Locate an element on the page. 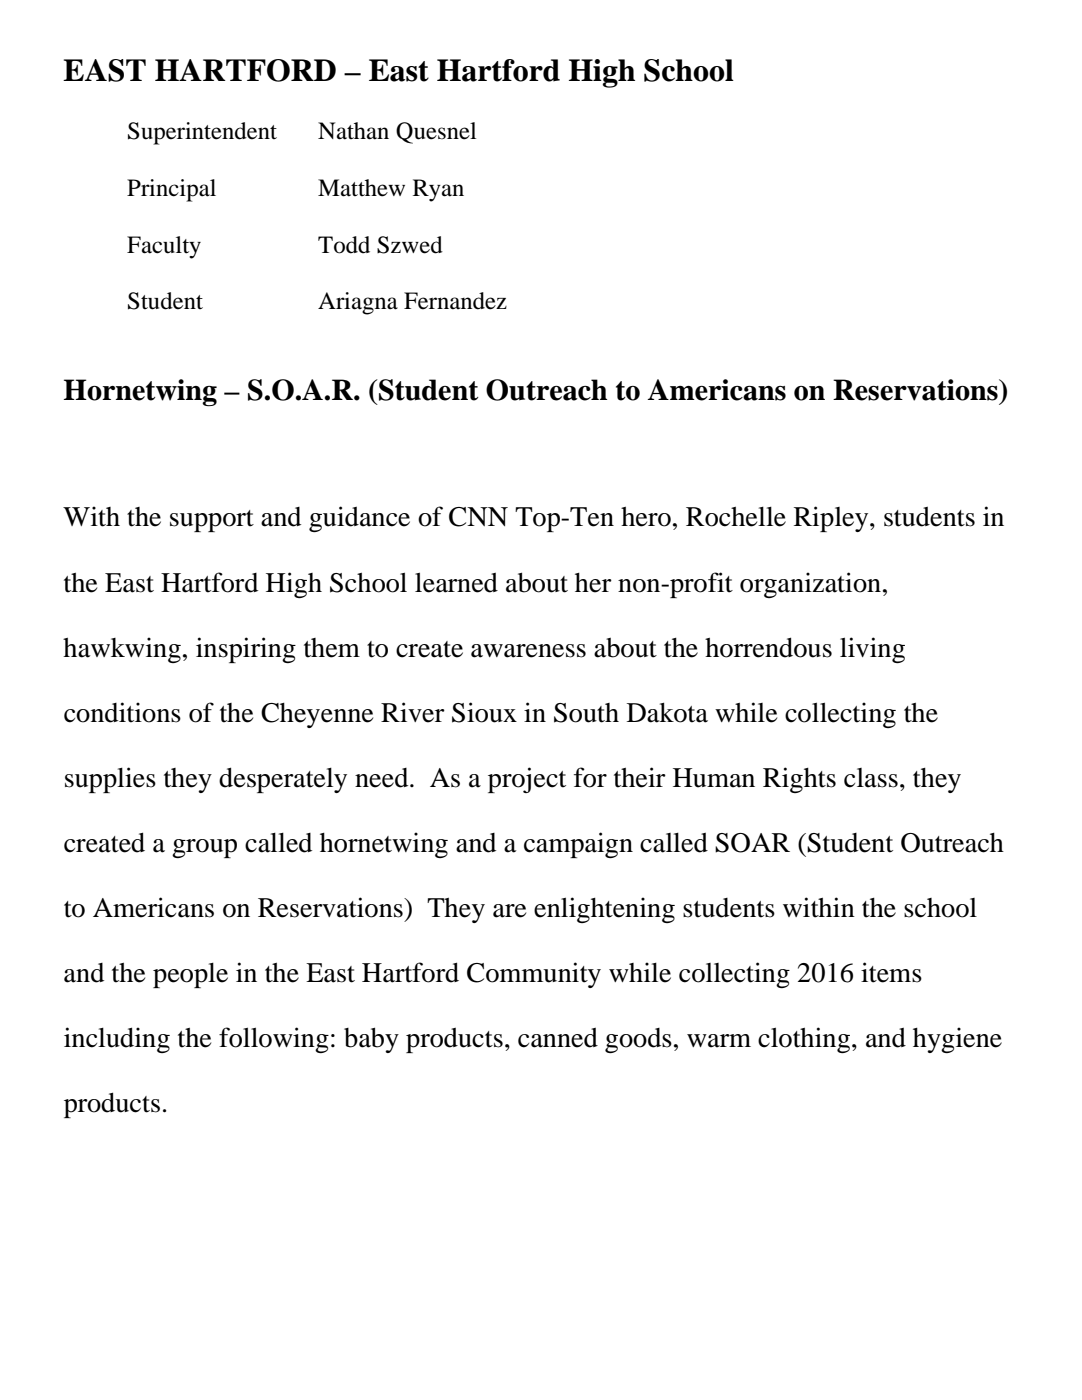 Image resolution: width=1082 pixels, height=1400 pixels. Fernandez is located at coordinates (455, 301).
